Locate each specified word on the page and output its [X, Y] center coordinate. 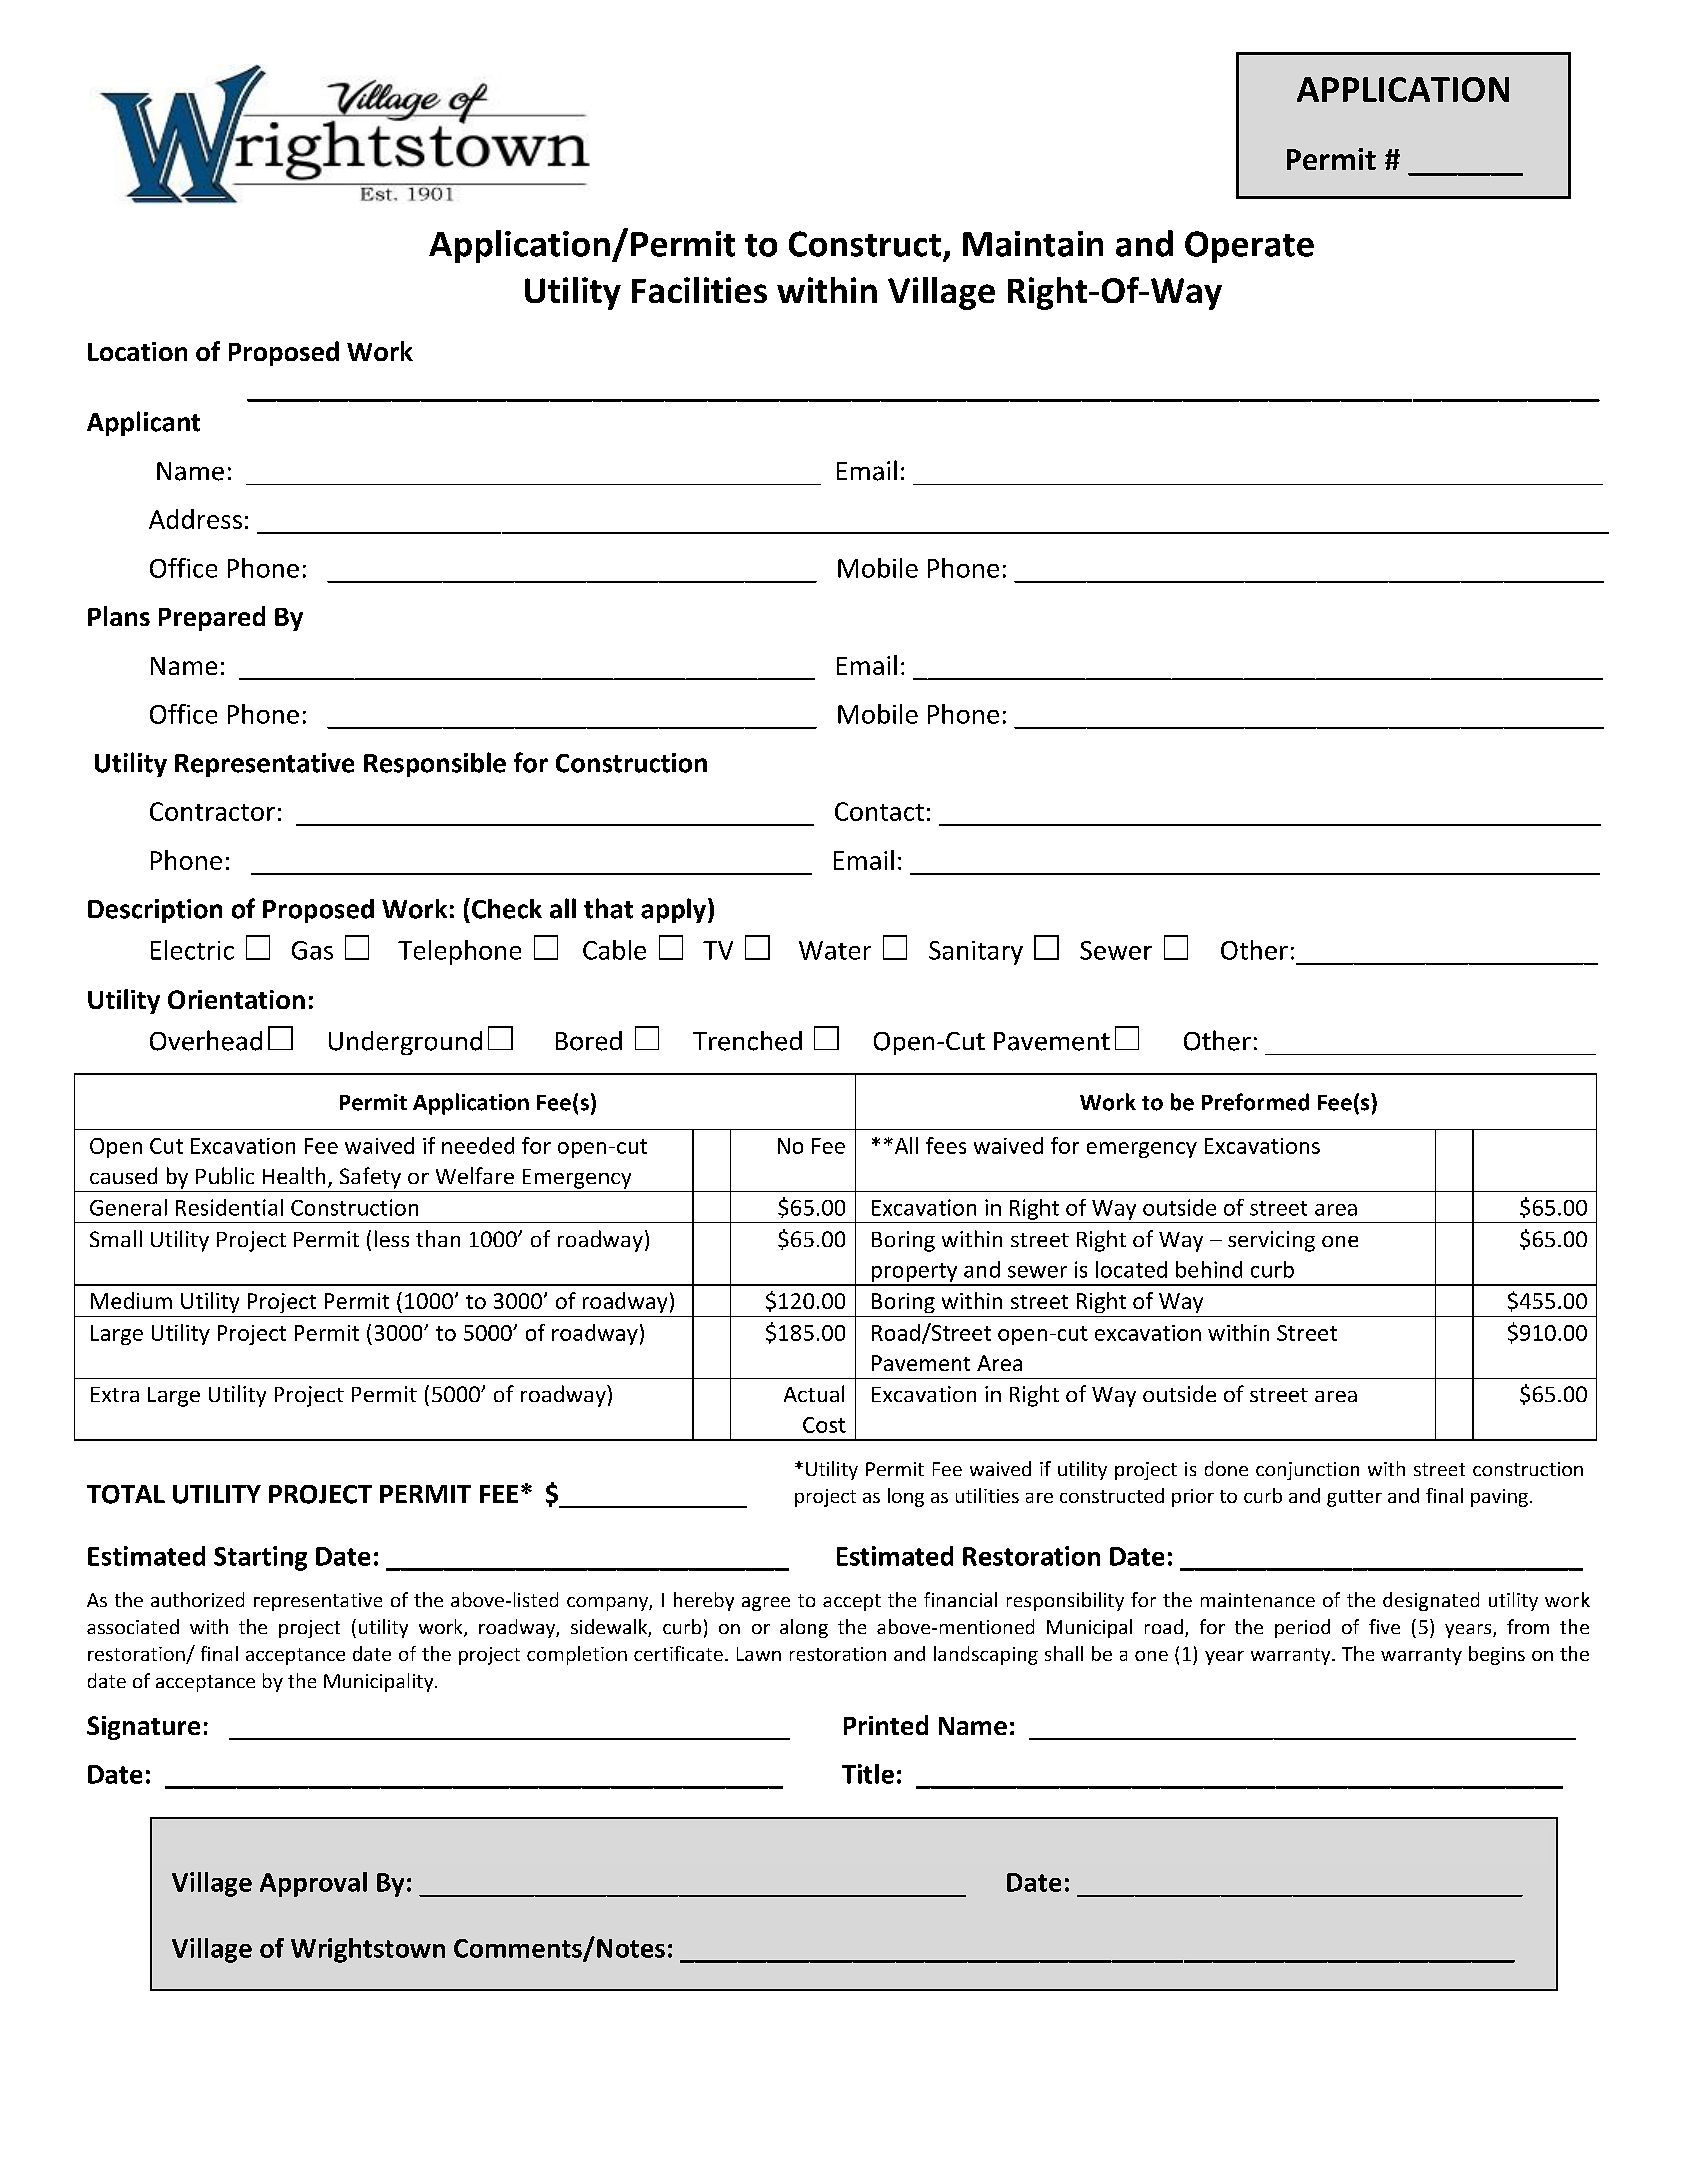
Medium [131, 1300]
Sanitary [976, 953]
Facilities [699, 290]
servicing [1271, 1241]
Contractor [212, 811]
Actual [814, 1393]
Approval [313, 1884]
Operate [1249, 247]
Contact [879, 811]
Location [137, 351]
